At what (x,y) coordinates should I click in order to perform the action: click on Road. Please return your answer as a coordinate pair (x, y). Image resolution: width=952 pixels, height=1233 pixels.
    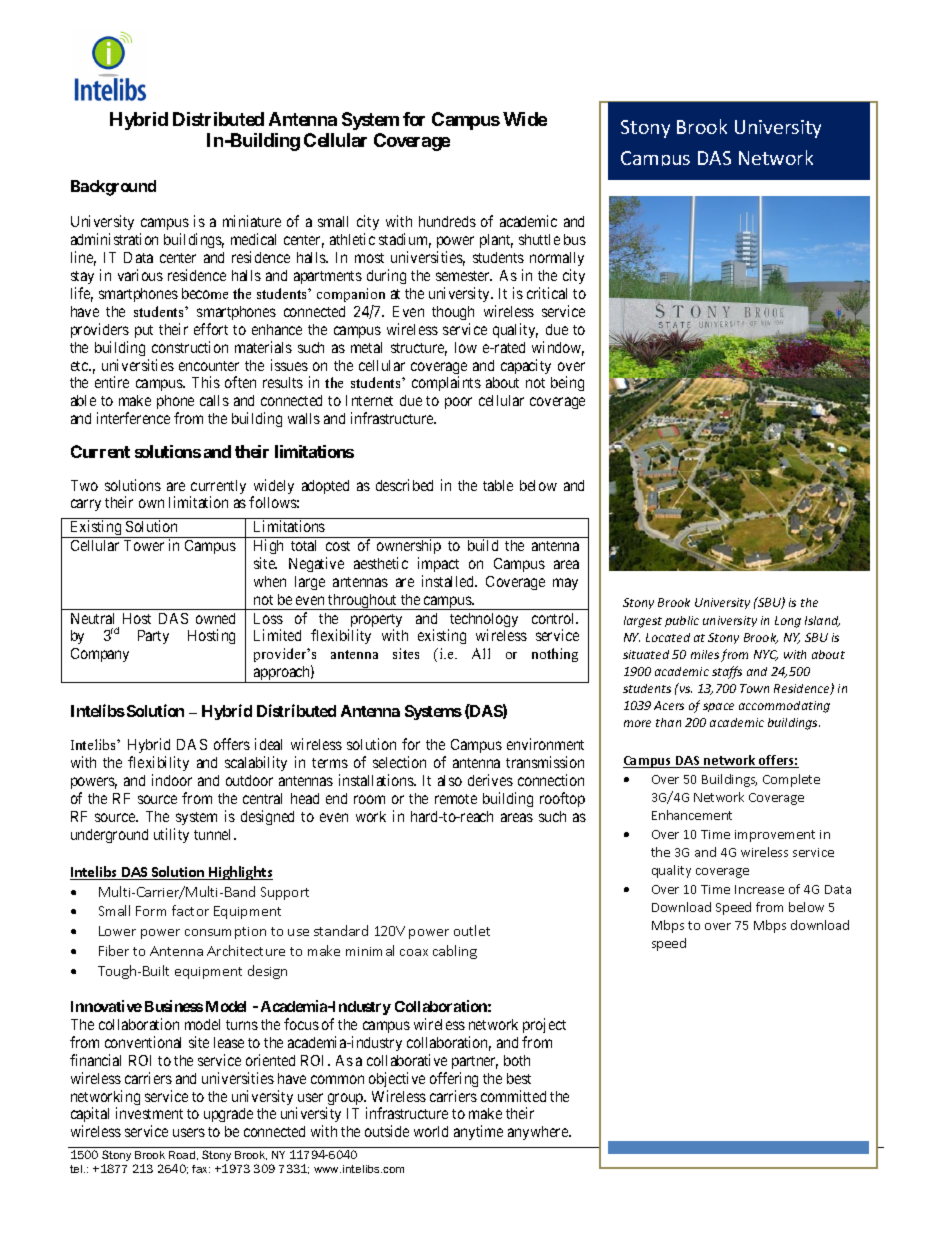
    Looking at the image, I should click on (183, 1155).
